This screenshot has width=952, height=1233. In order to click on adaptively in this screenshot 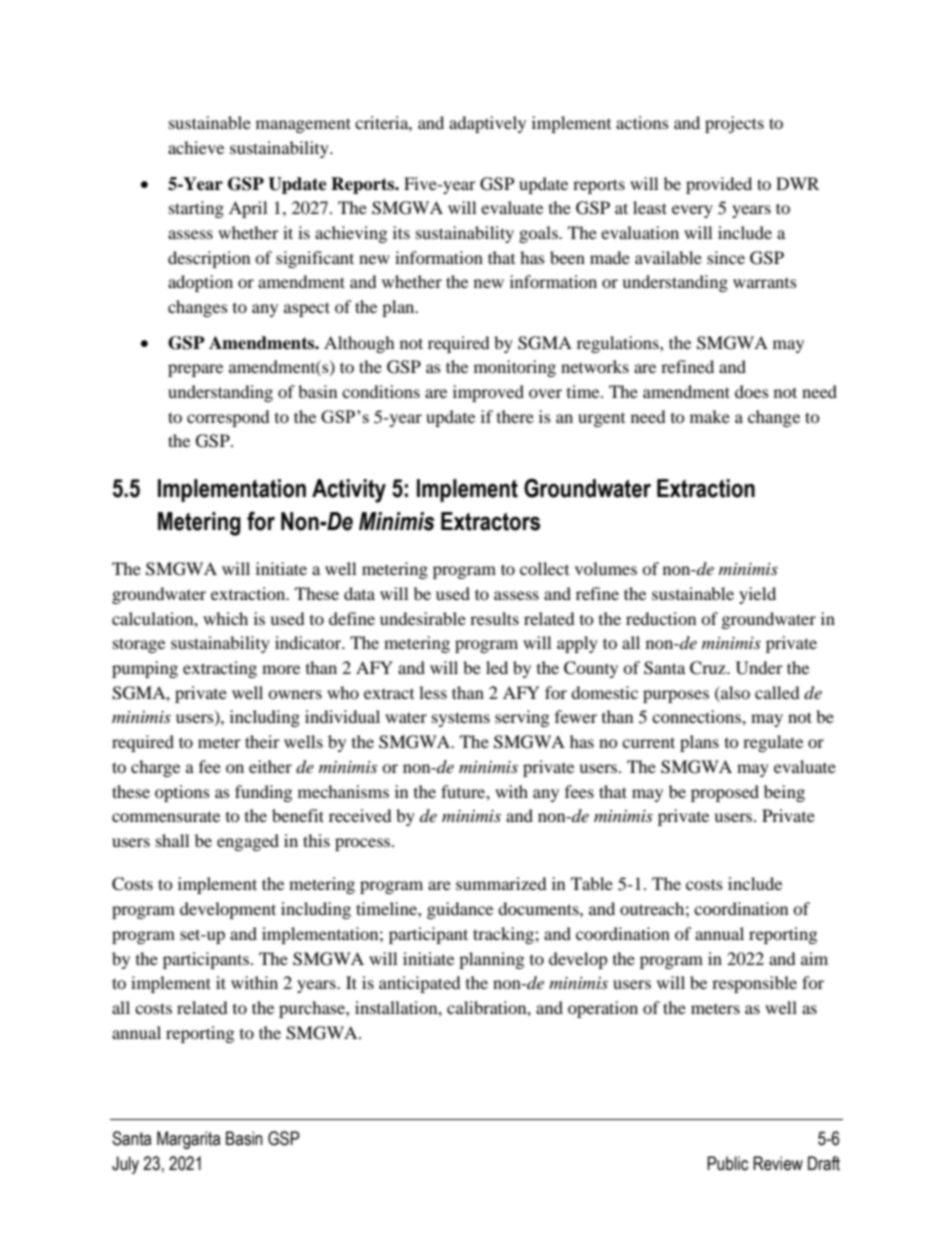, I will do `click(487, 124)`.
